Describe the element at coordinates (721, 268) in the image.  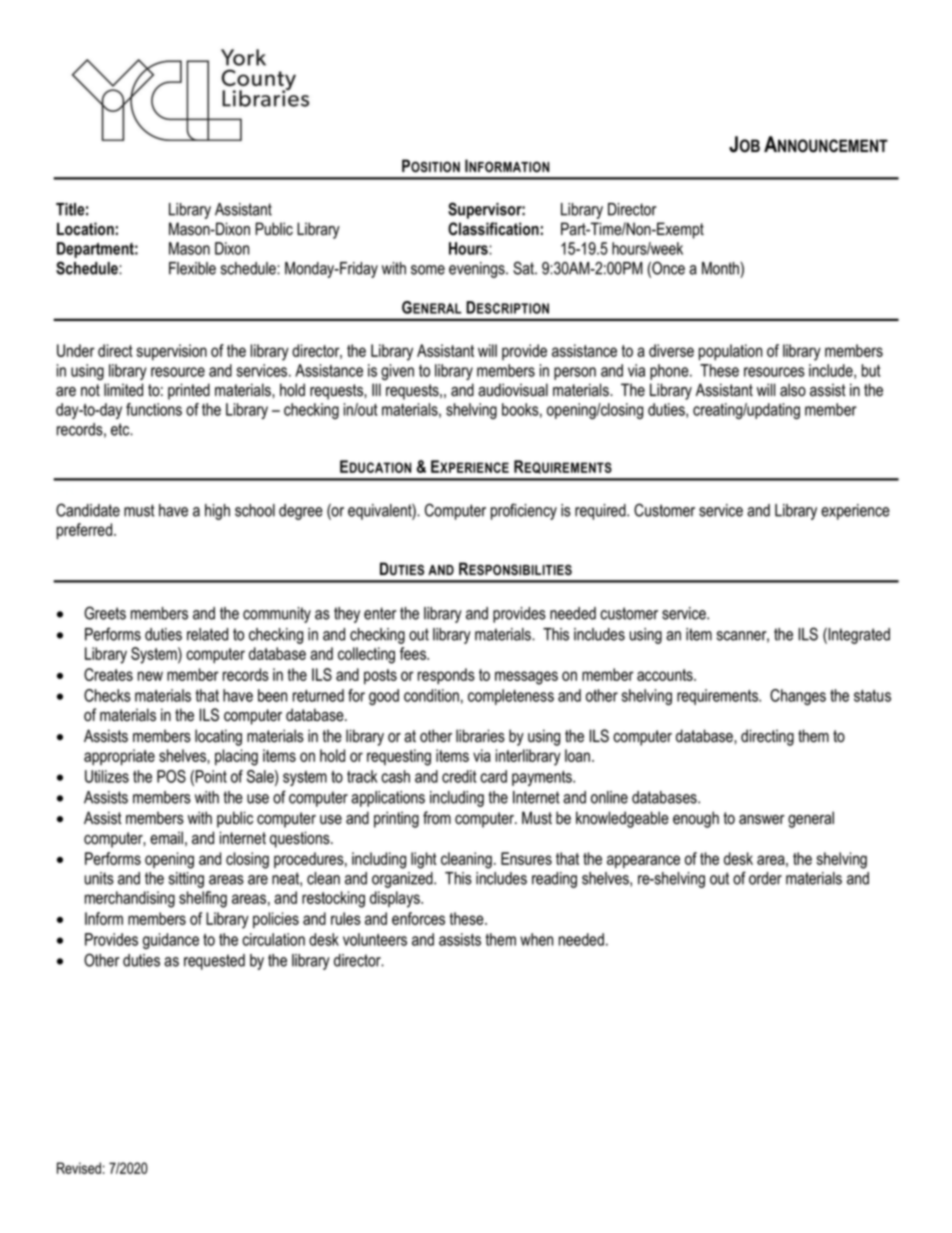
I see `Month` at that location.
